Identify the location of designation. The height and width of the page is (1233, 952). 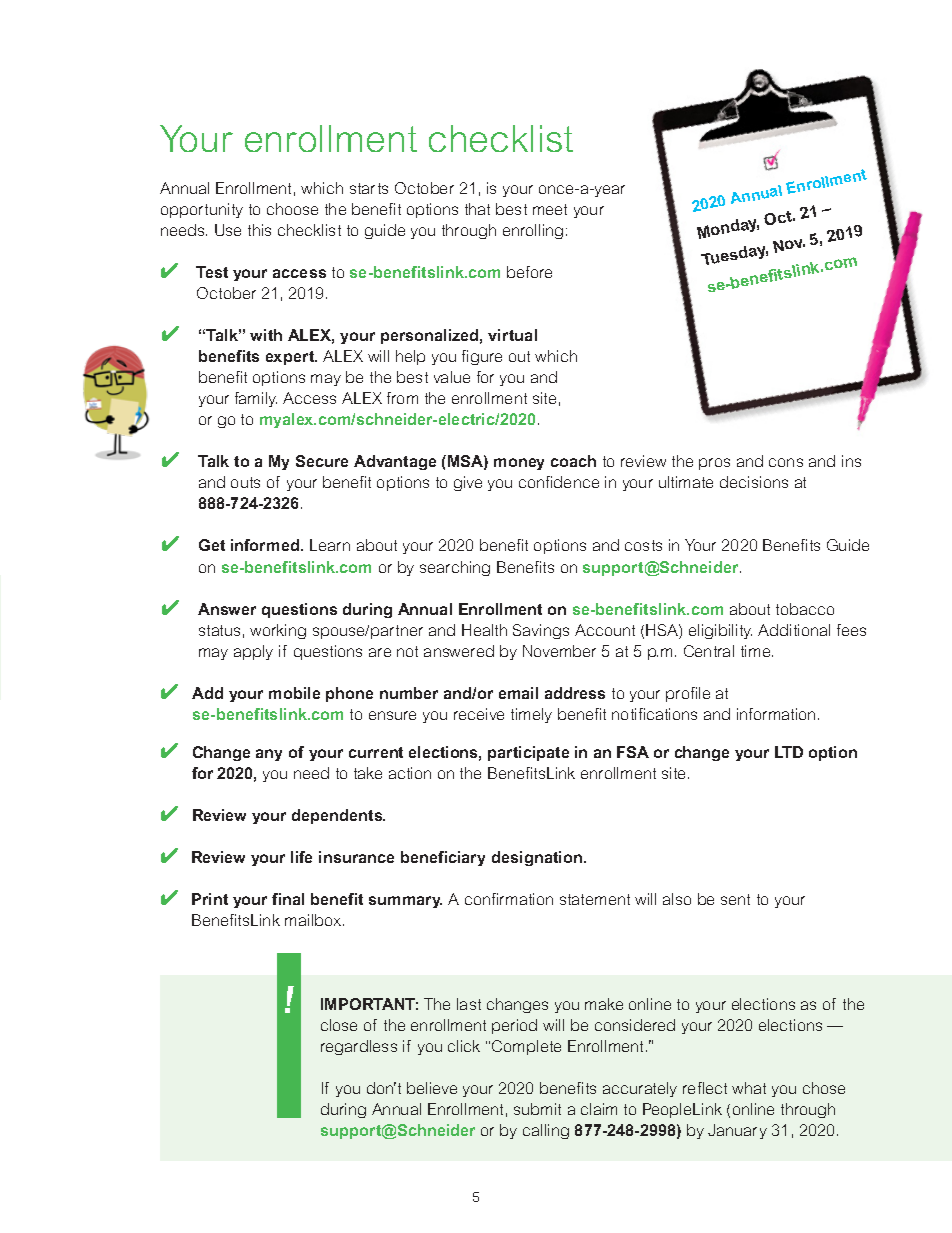
(538, 858).
